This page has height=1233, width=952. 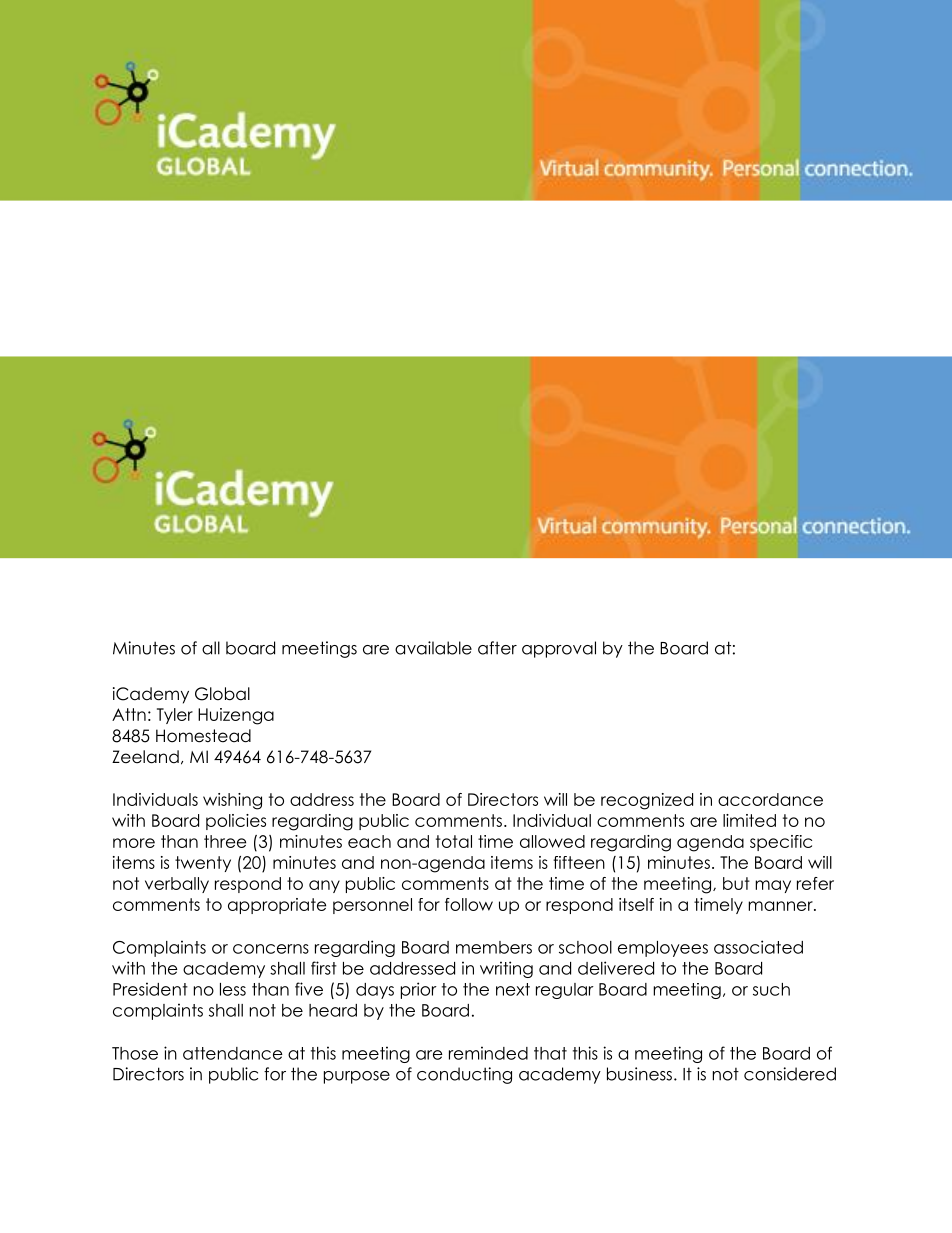 I want to click on Global, so click(x=222, y=694).
